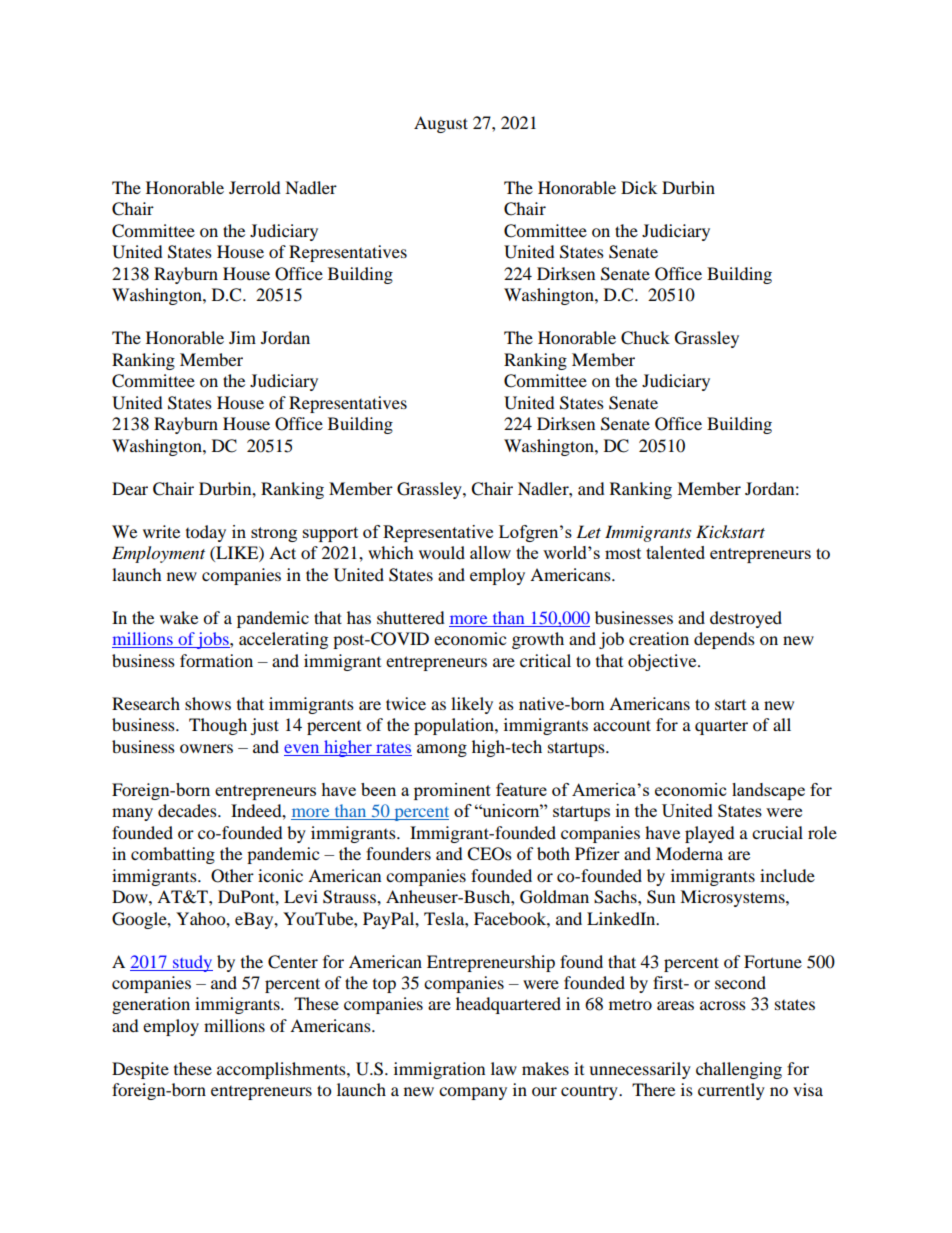 The image size is (952, 1233). I want to click on Dear, so click(130, 488).
